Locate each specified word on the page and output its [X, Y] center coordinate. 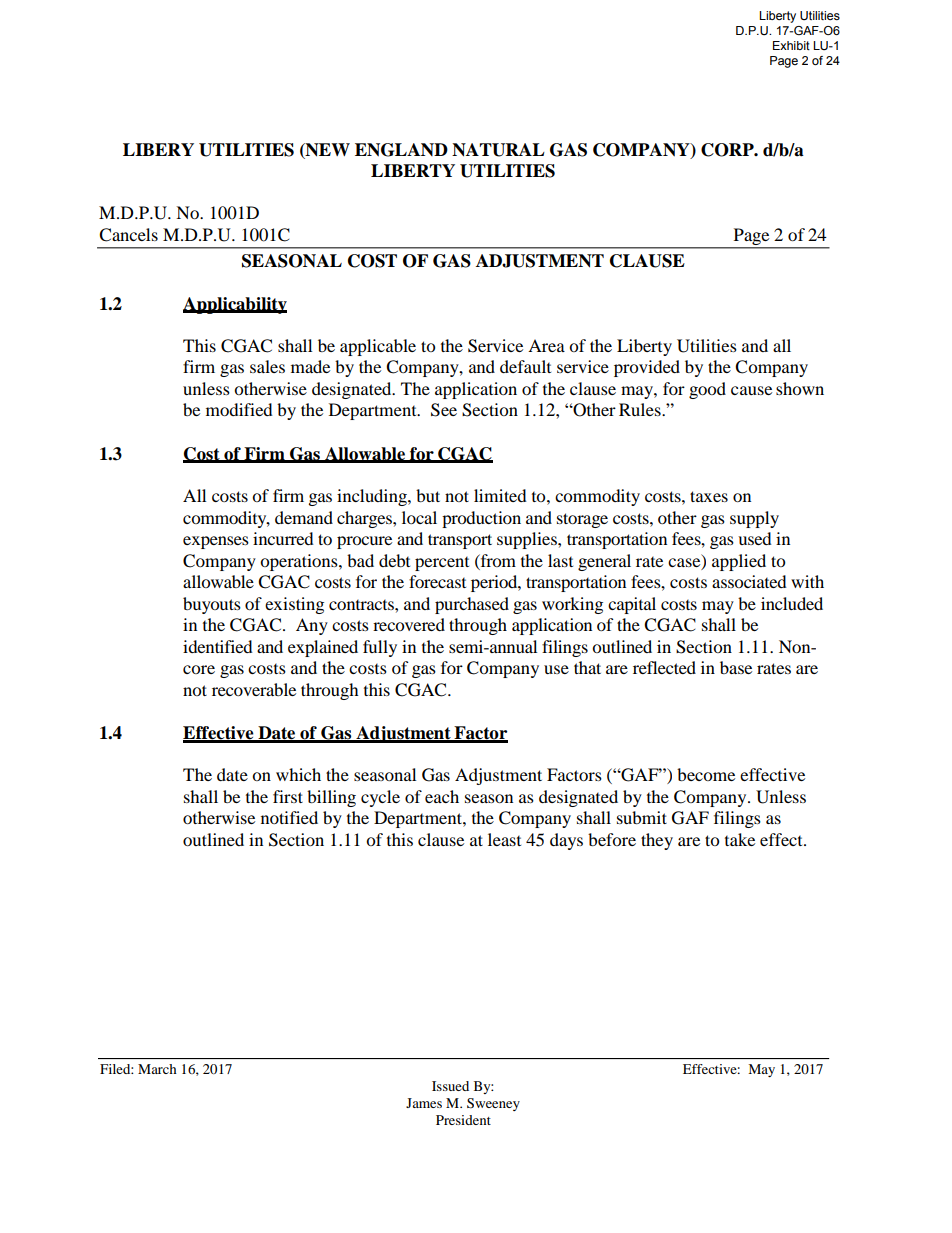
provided [647, 368]
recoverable [254, 689]
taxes [709, 496]
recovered [409, 624]
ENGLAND [401, 150]
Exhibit [791, 45]
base [736, 667]
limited [500, 495]
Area [546, 345]
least [504, 839]
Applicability [235, 305]
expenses [216, 542]
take [740, 839]
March [157, 1069]
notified [289, 817]
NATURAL [498, 150]
